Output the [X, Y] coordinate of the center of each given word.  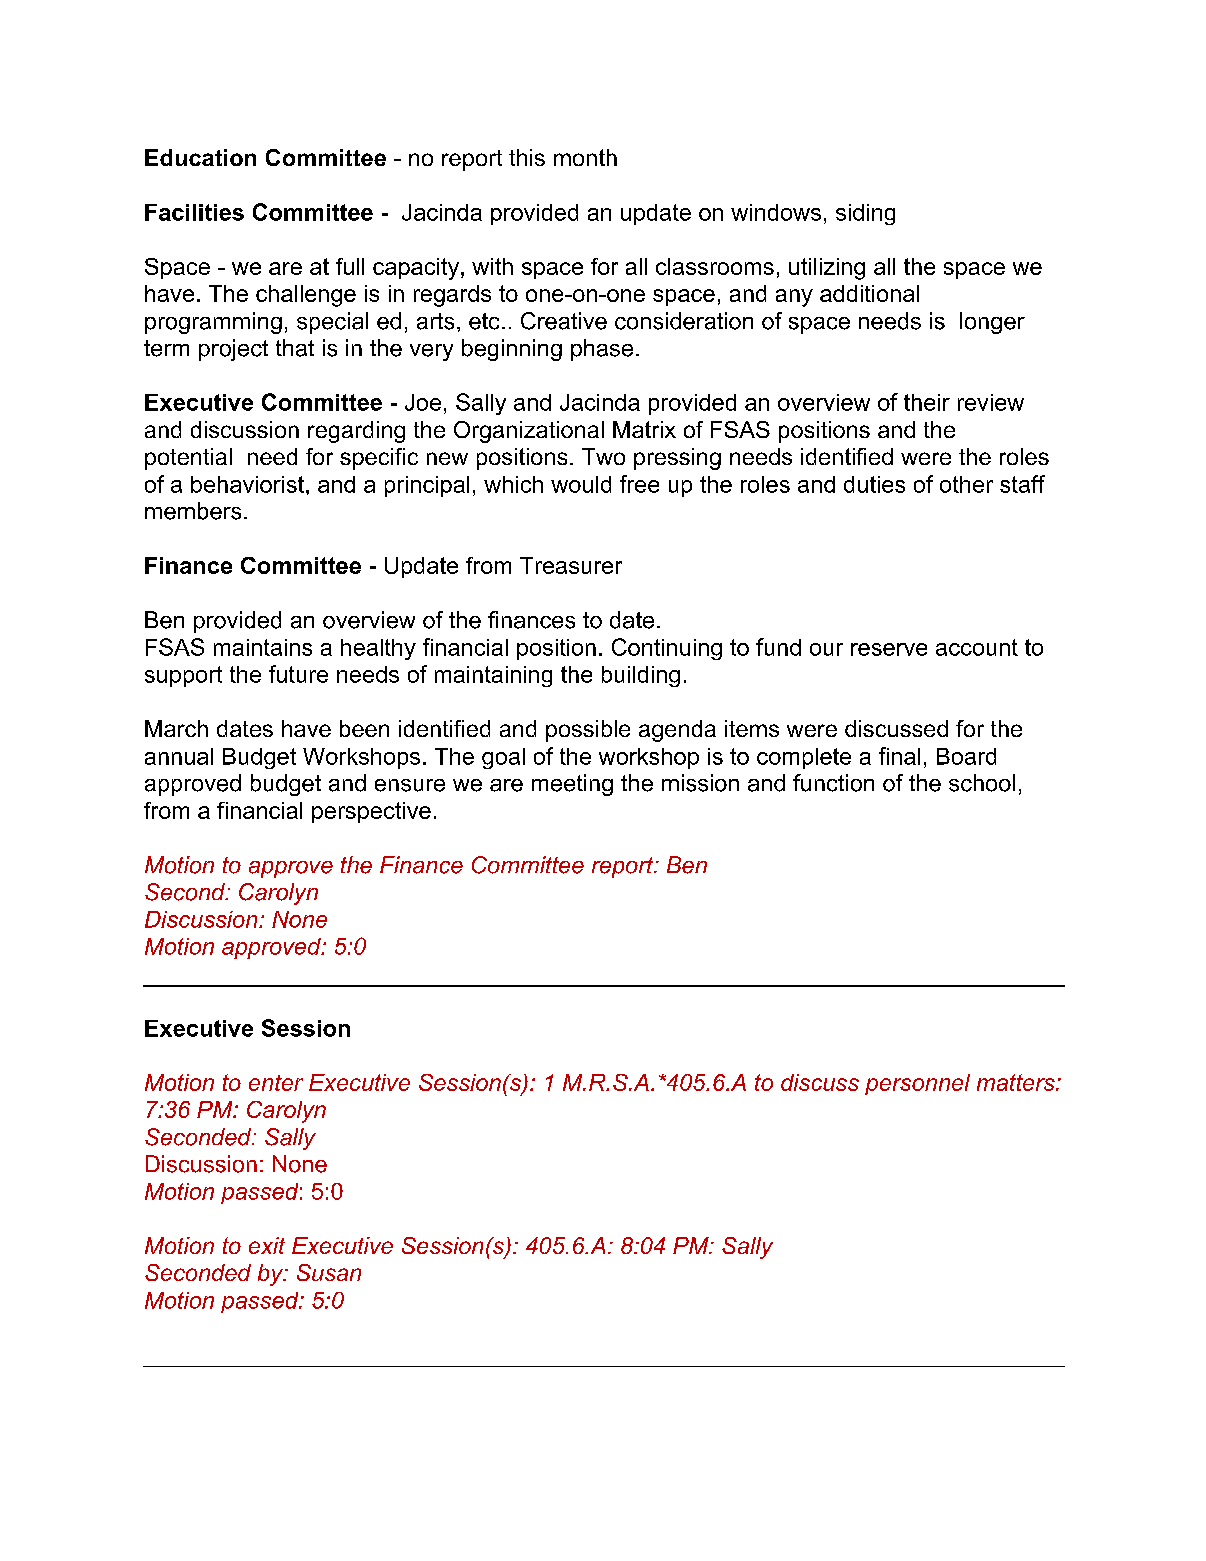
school [982, 783]
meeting [572, 785]
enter [276, 1083]
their [927, 402]
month [585, 157]
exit [267, 1245]
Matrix [644, 429]
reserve [889, 649]
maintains [263, 647]
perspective [371, 812]
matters [1017, 1082]
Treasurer [571, 565]
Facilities [194, 212]
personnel [917, 1084]
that [295, 348]
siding [865, 214]
